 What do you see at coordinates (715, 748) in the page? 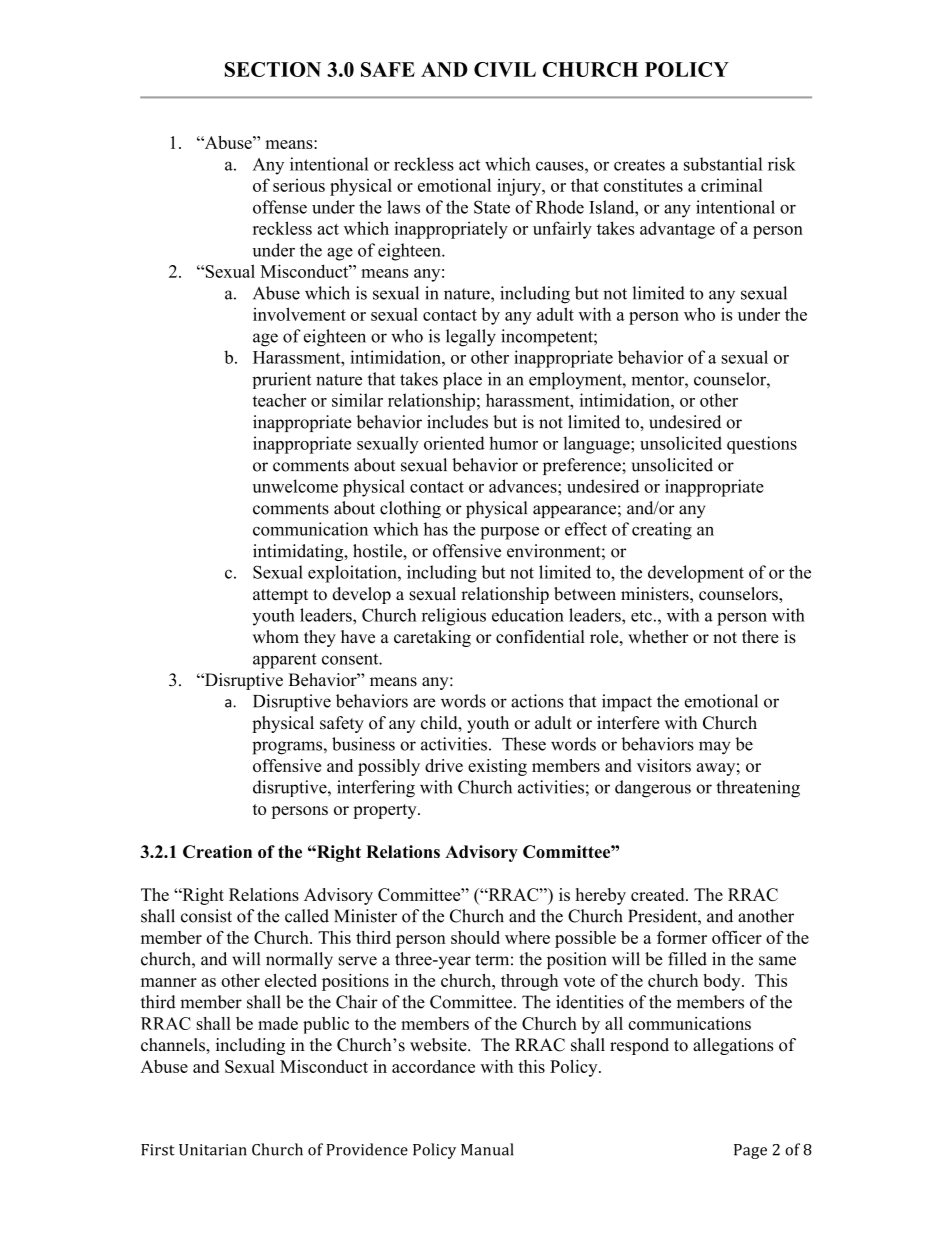
I see `may` at bounding box center [715, 748].
